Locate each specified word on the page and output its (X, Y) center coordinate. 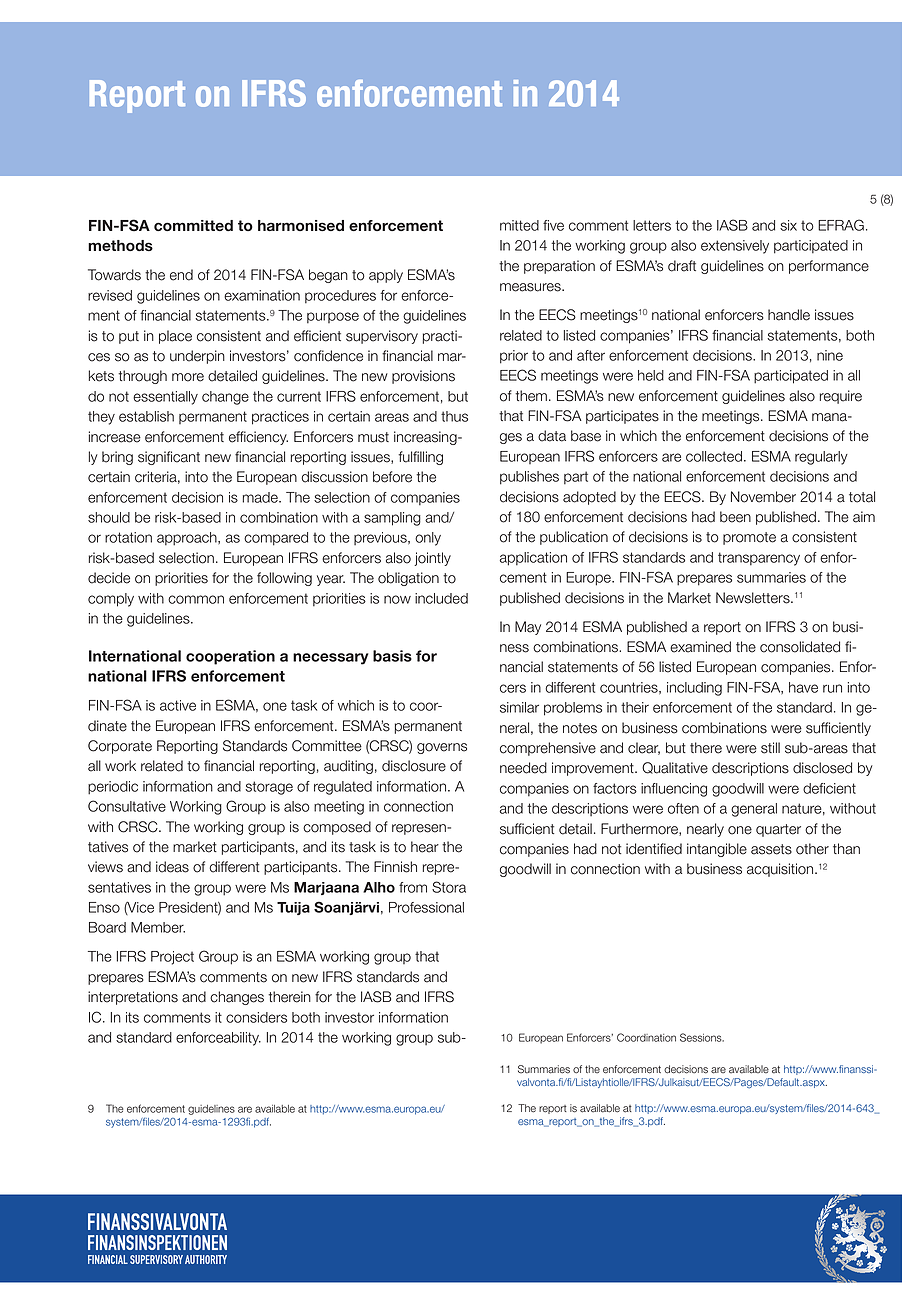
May (528, 628)
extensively (735, 247)
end (181, 275)
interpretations (133, 998)
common (196, 599)
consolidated (800, 647)
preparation (559, 267)
